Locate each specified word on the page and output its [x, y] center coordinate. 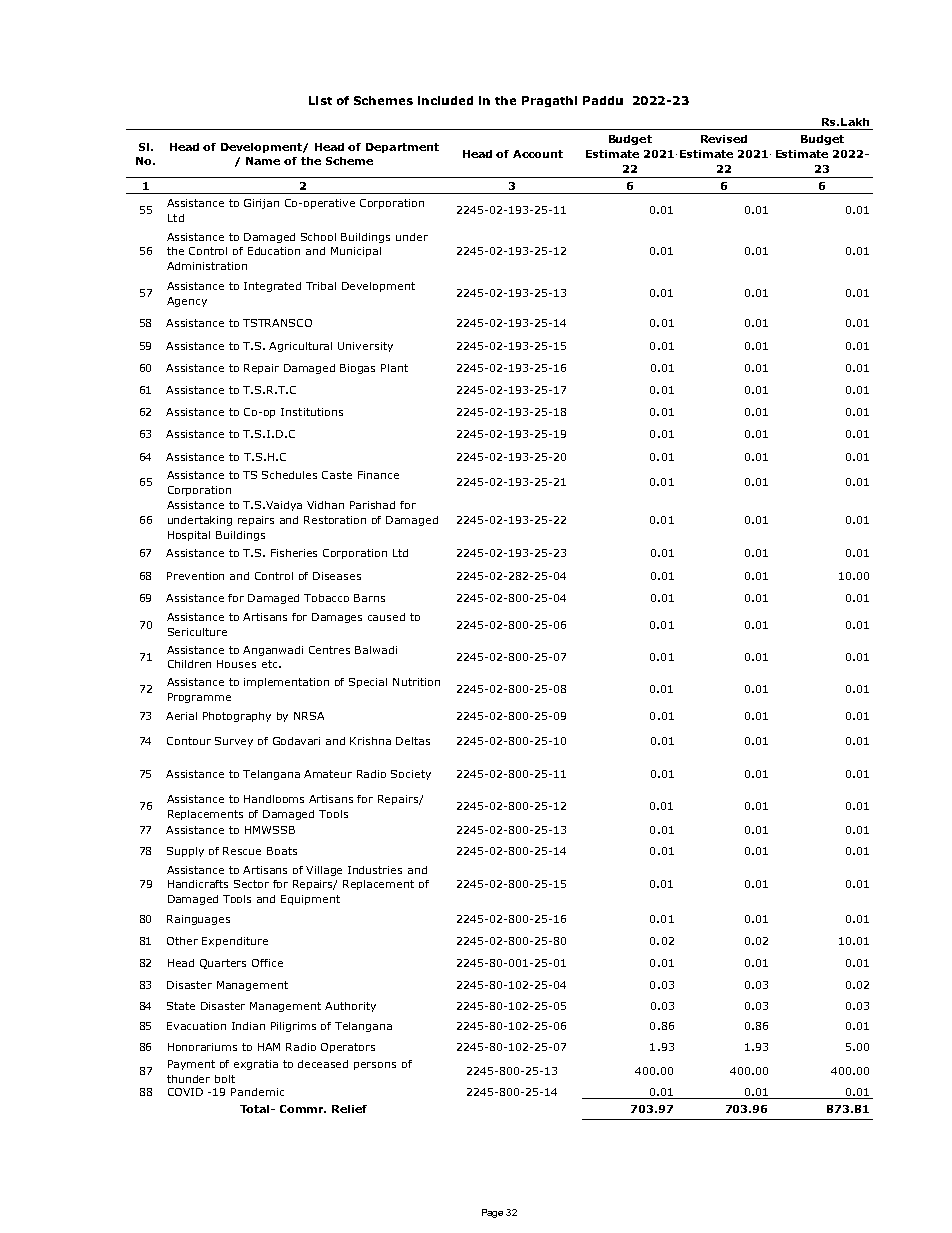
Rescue [242, 851]
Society [411, 775]
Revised [724, 139]
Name [263, 161]
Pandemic [257, 1092]
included [445, 100]
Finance [378, 475]
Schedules [289, 475]
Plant [394, 368]
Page [492, 1213]
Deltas [413, 741]
